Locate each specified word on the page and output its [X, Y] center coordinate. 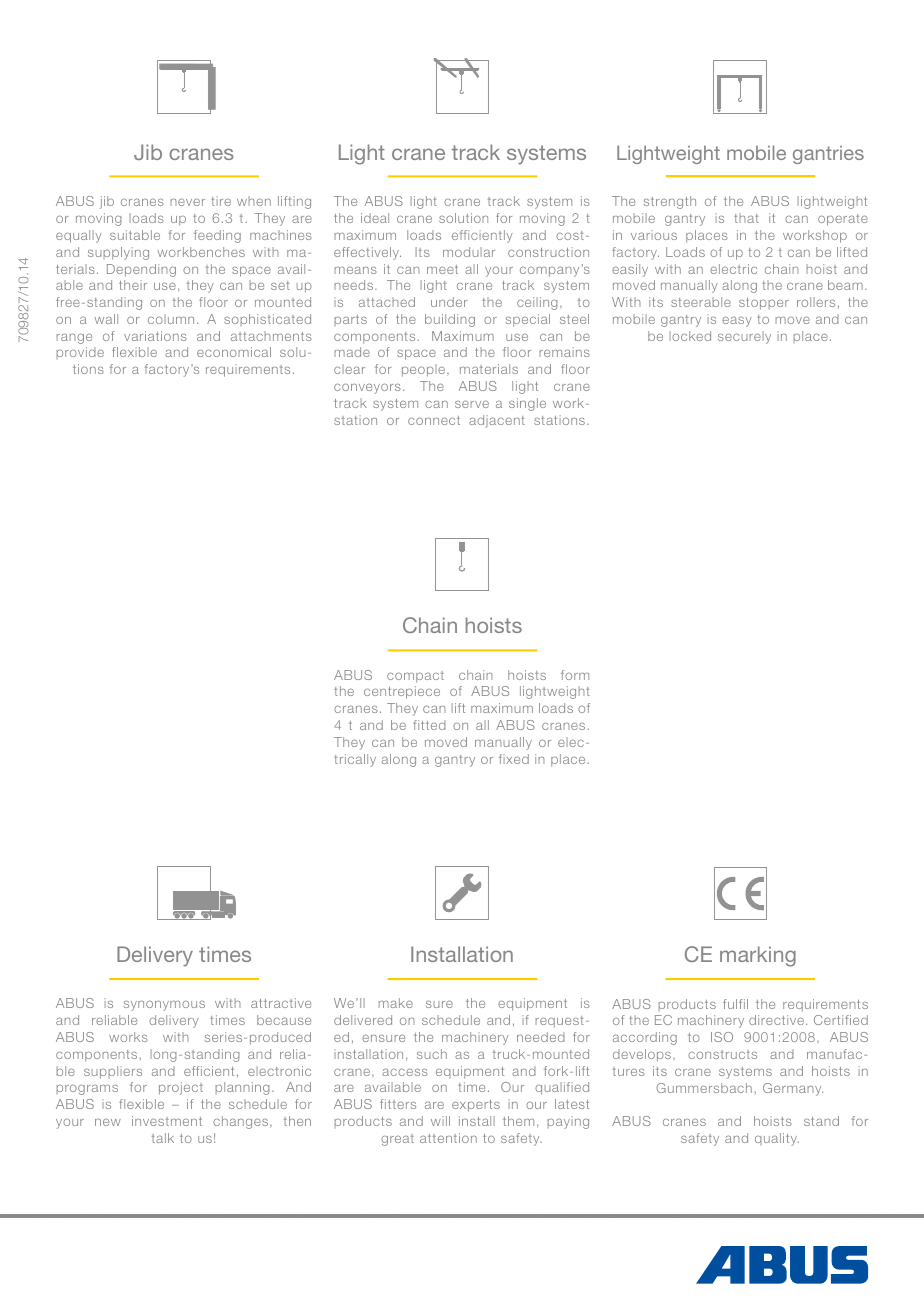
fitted [429, 725]
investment [167, 1121]
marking [758, 956]
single [527, 404]
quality [777, 1139]
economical [234, 352]
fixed [514, 759]
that [746, 218]
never [187, 202]
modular [469, 252]
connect [434, 420]
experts [476, 1106]
